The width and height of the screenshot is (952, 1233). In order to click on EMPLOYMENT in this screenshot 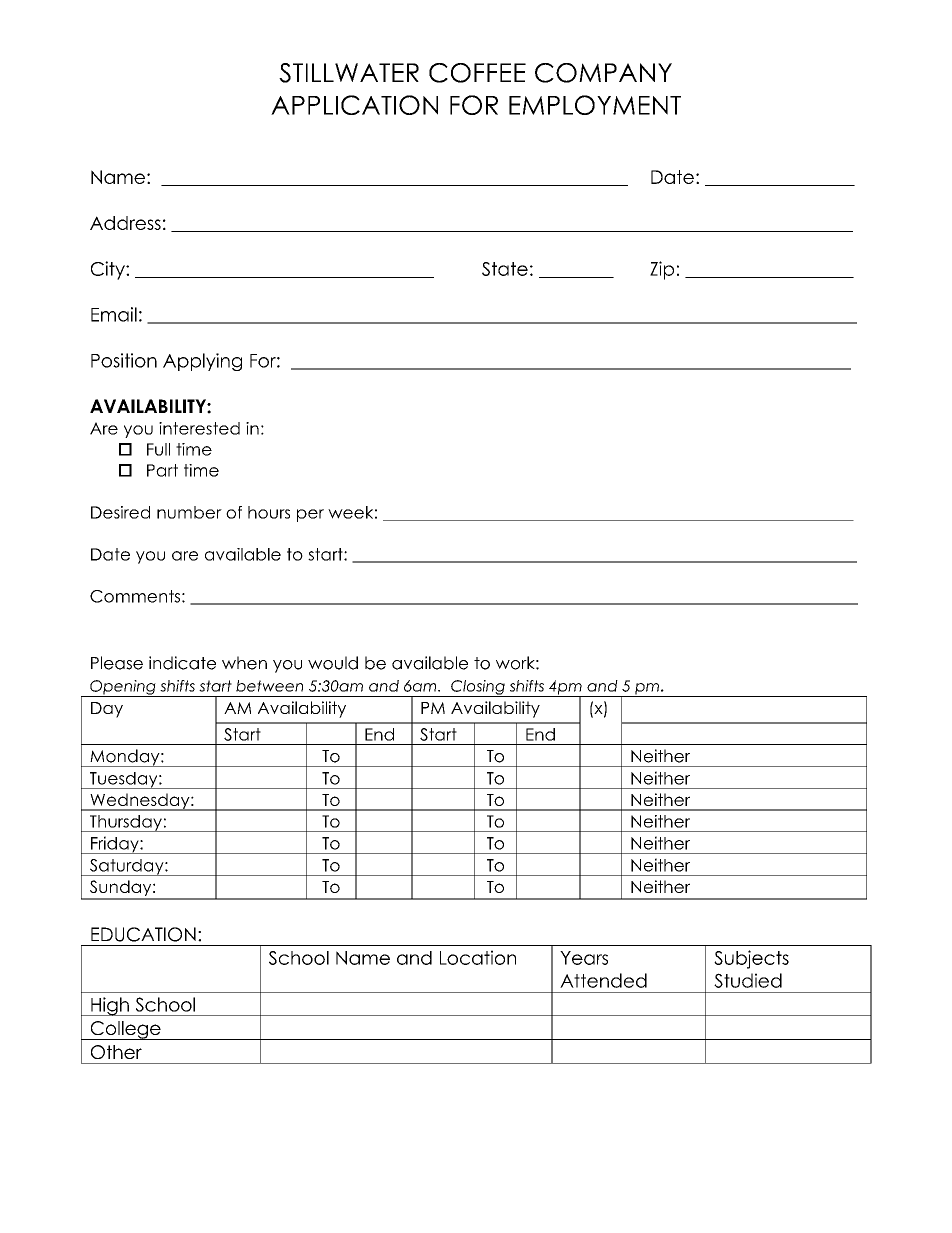, I will do `click(595, 105)`.
